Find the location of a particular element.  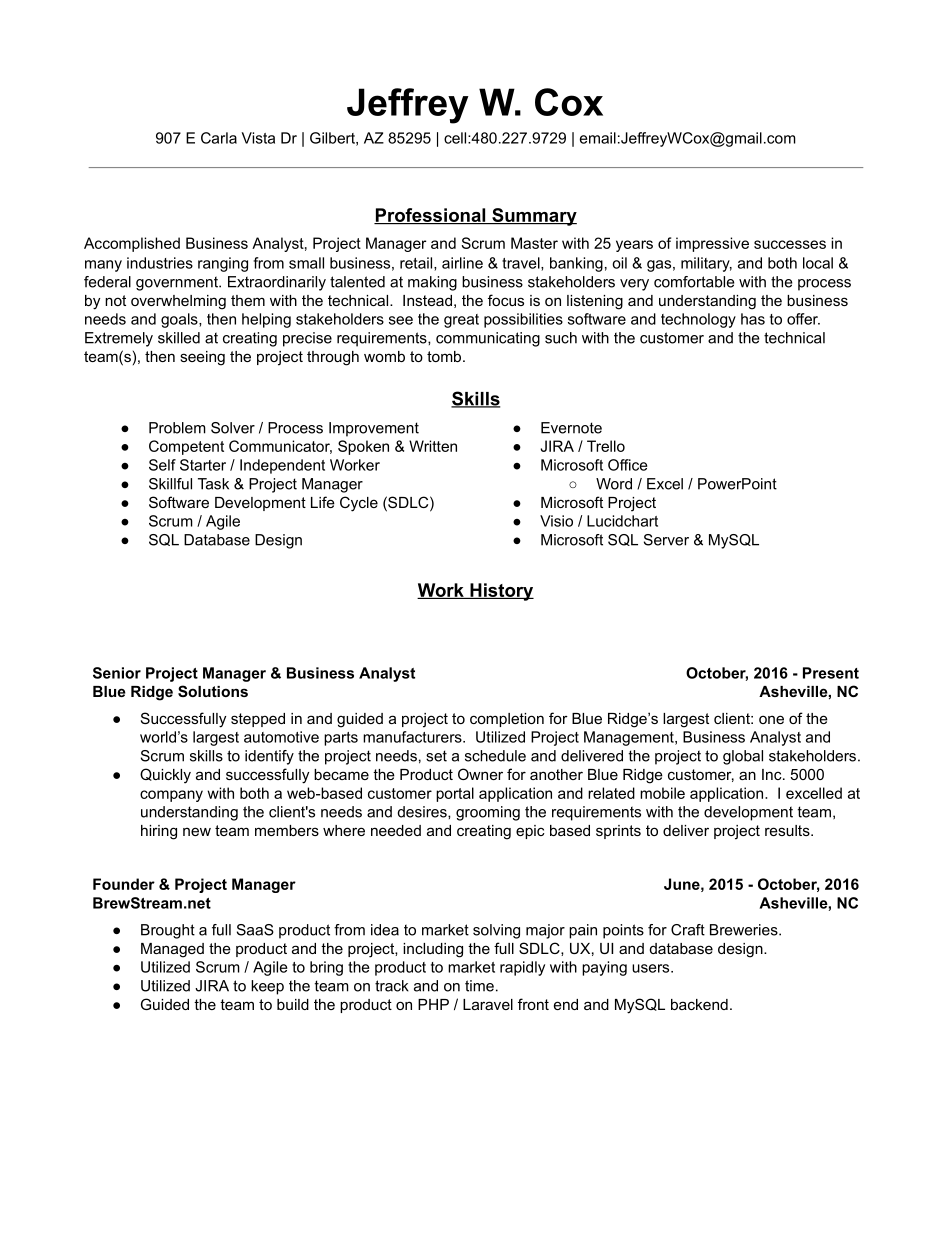

has is located at coordinates (753, 319).
